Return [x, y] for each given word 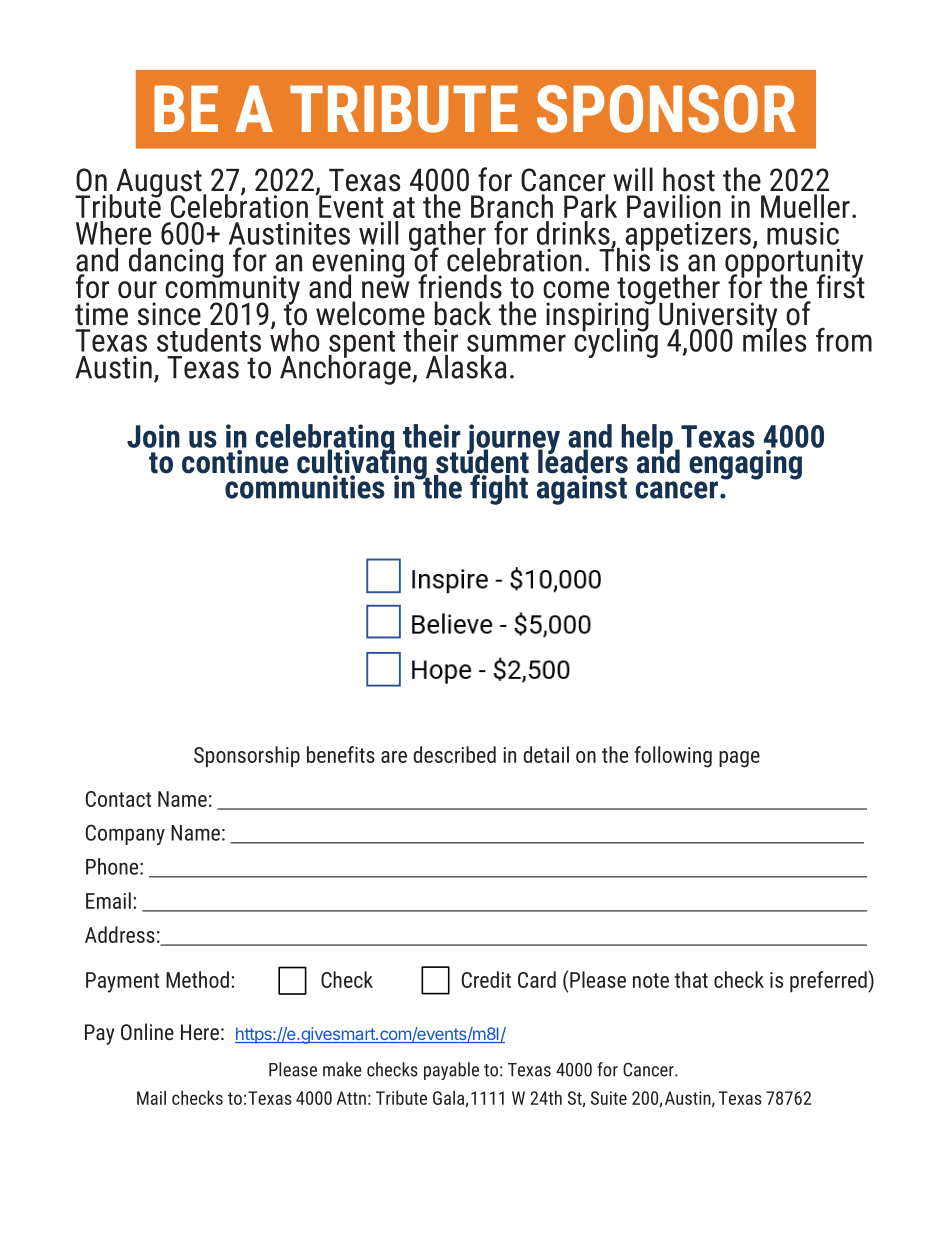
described [454, 754]
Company [125, 834]
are [394, 757]
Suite [609, 1098]
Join [153, 436]
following [673, 757]
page [739, 759]
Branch [512, 206]
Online [147, 1031]
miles [774, 339]
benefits [341, 754]
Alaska [466, 367]
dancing [176, 263]
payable [451, 1071]
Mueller [805, 206]
